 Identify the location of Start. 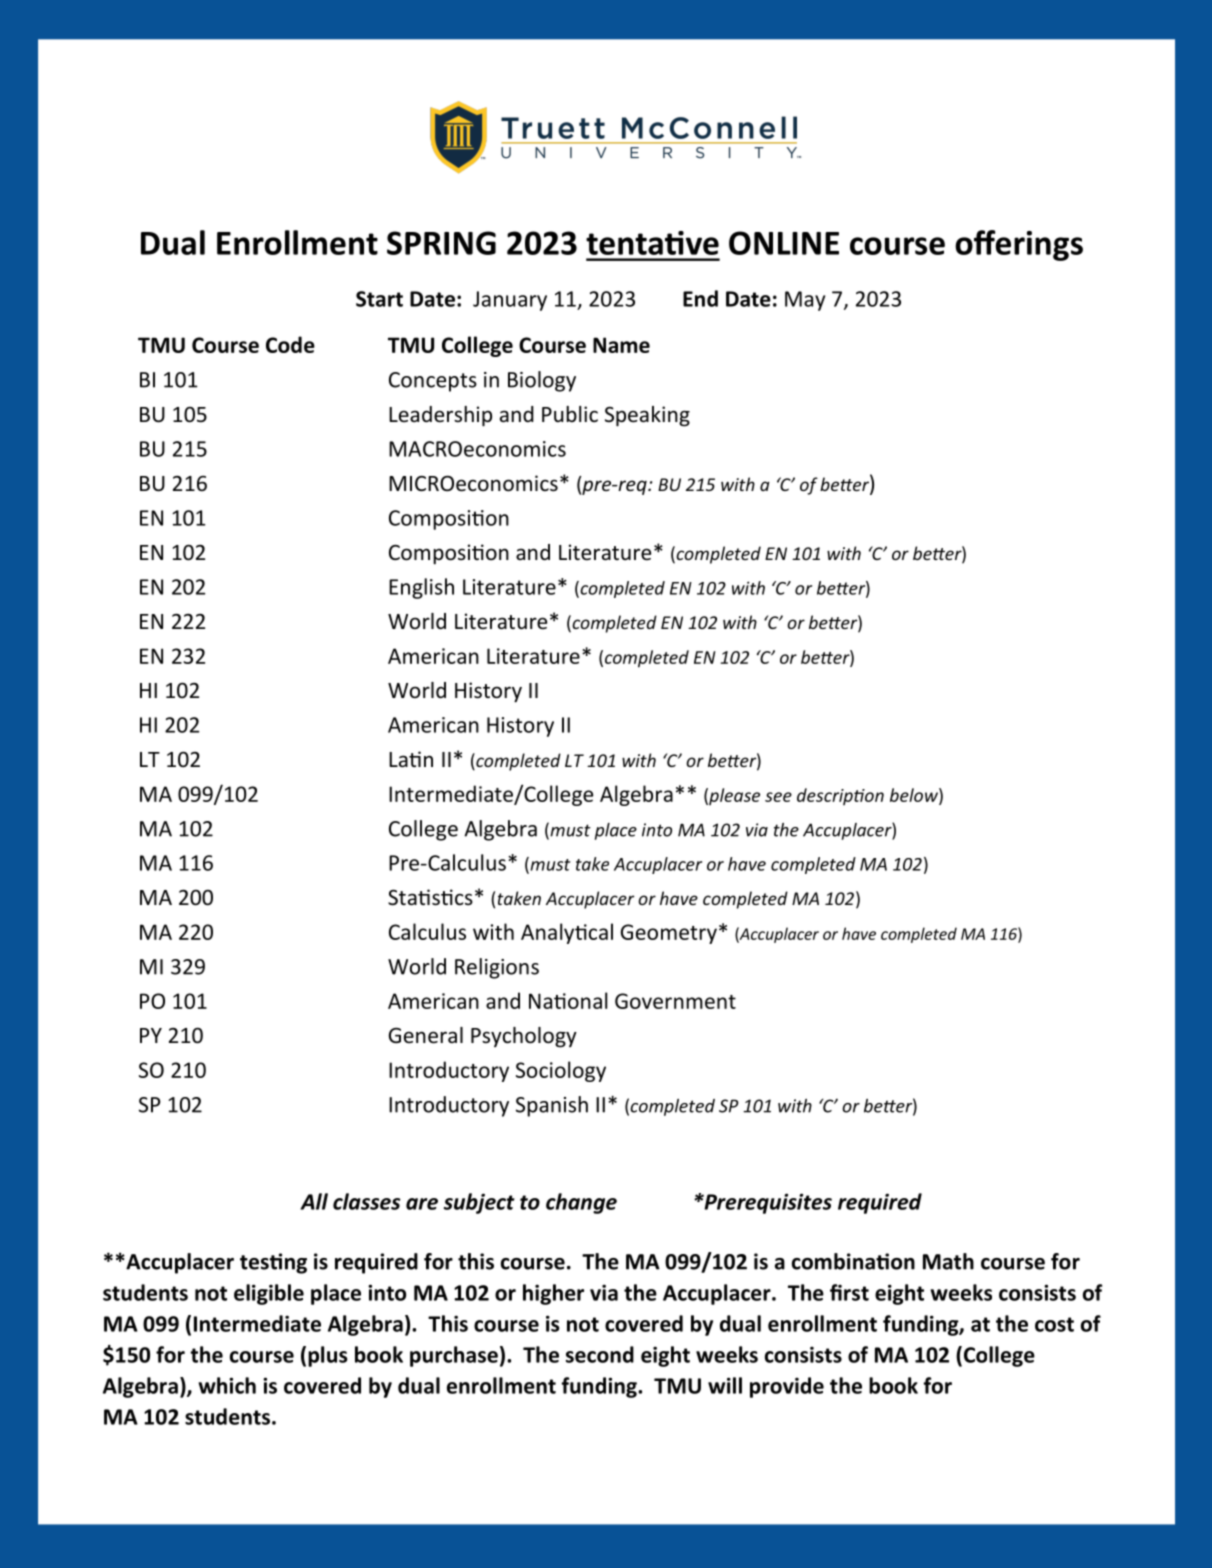
(379, 299).
